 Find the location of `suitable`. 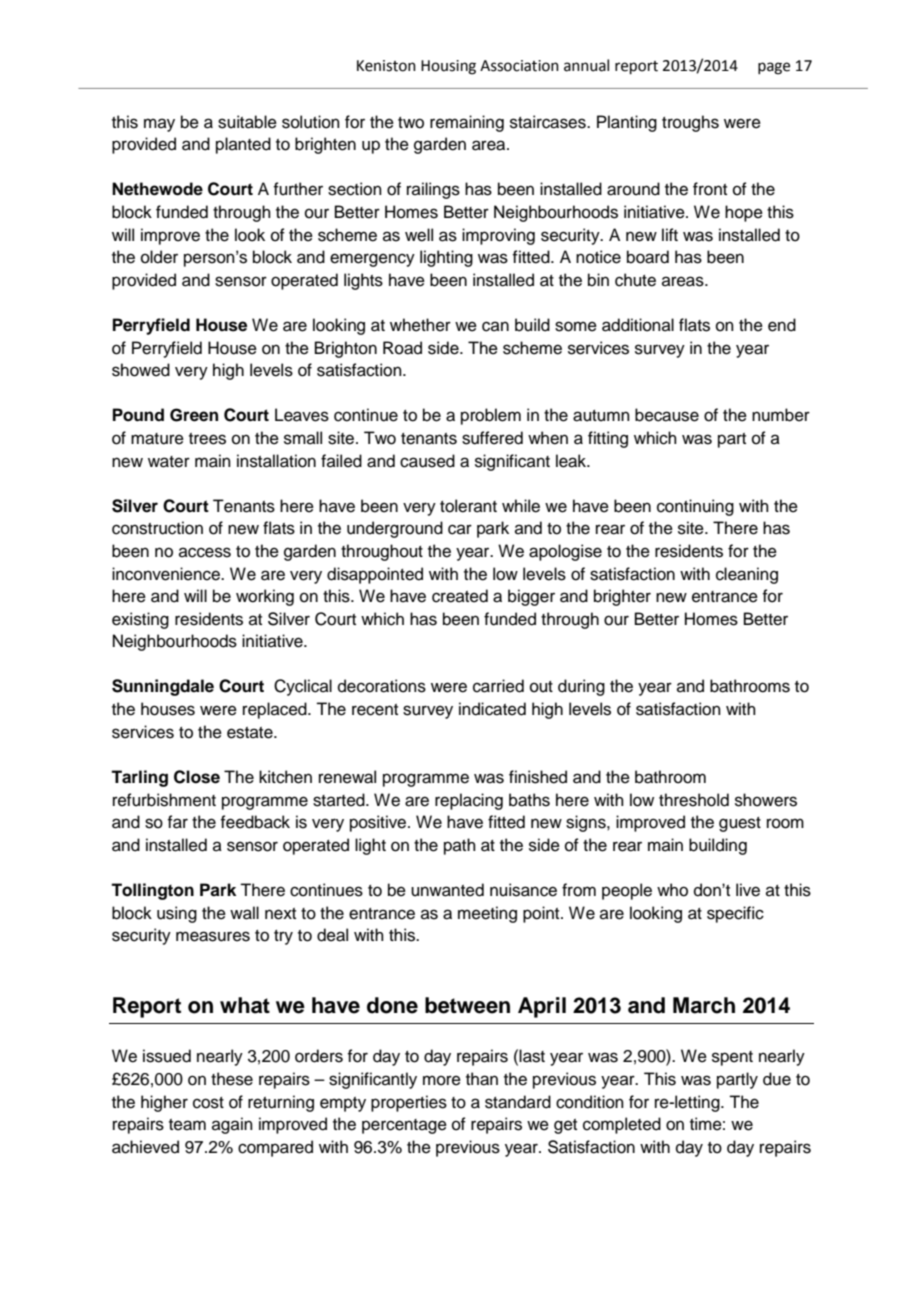

suitable is located at coordinates (247, 122).
